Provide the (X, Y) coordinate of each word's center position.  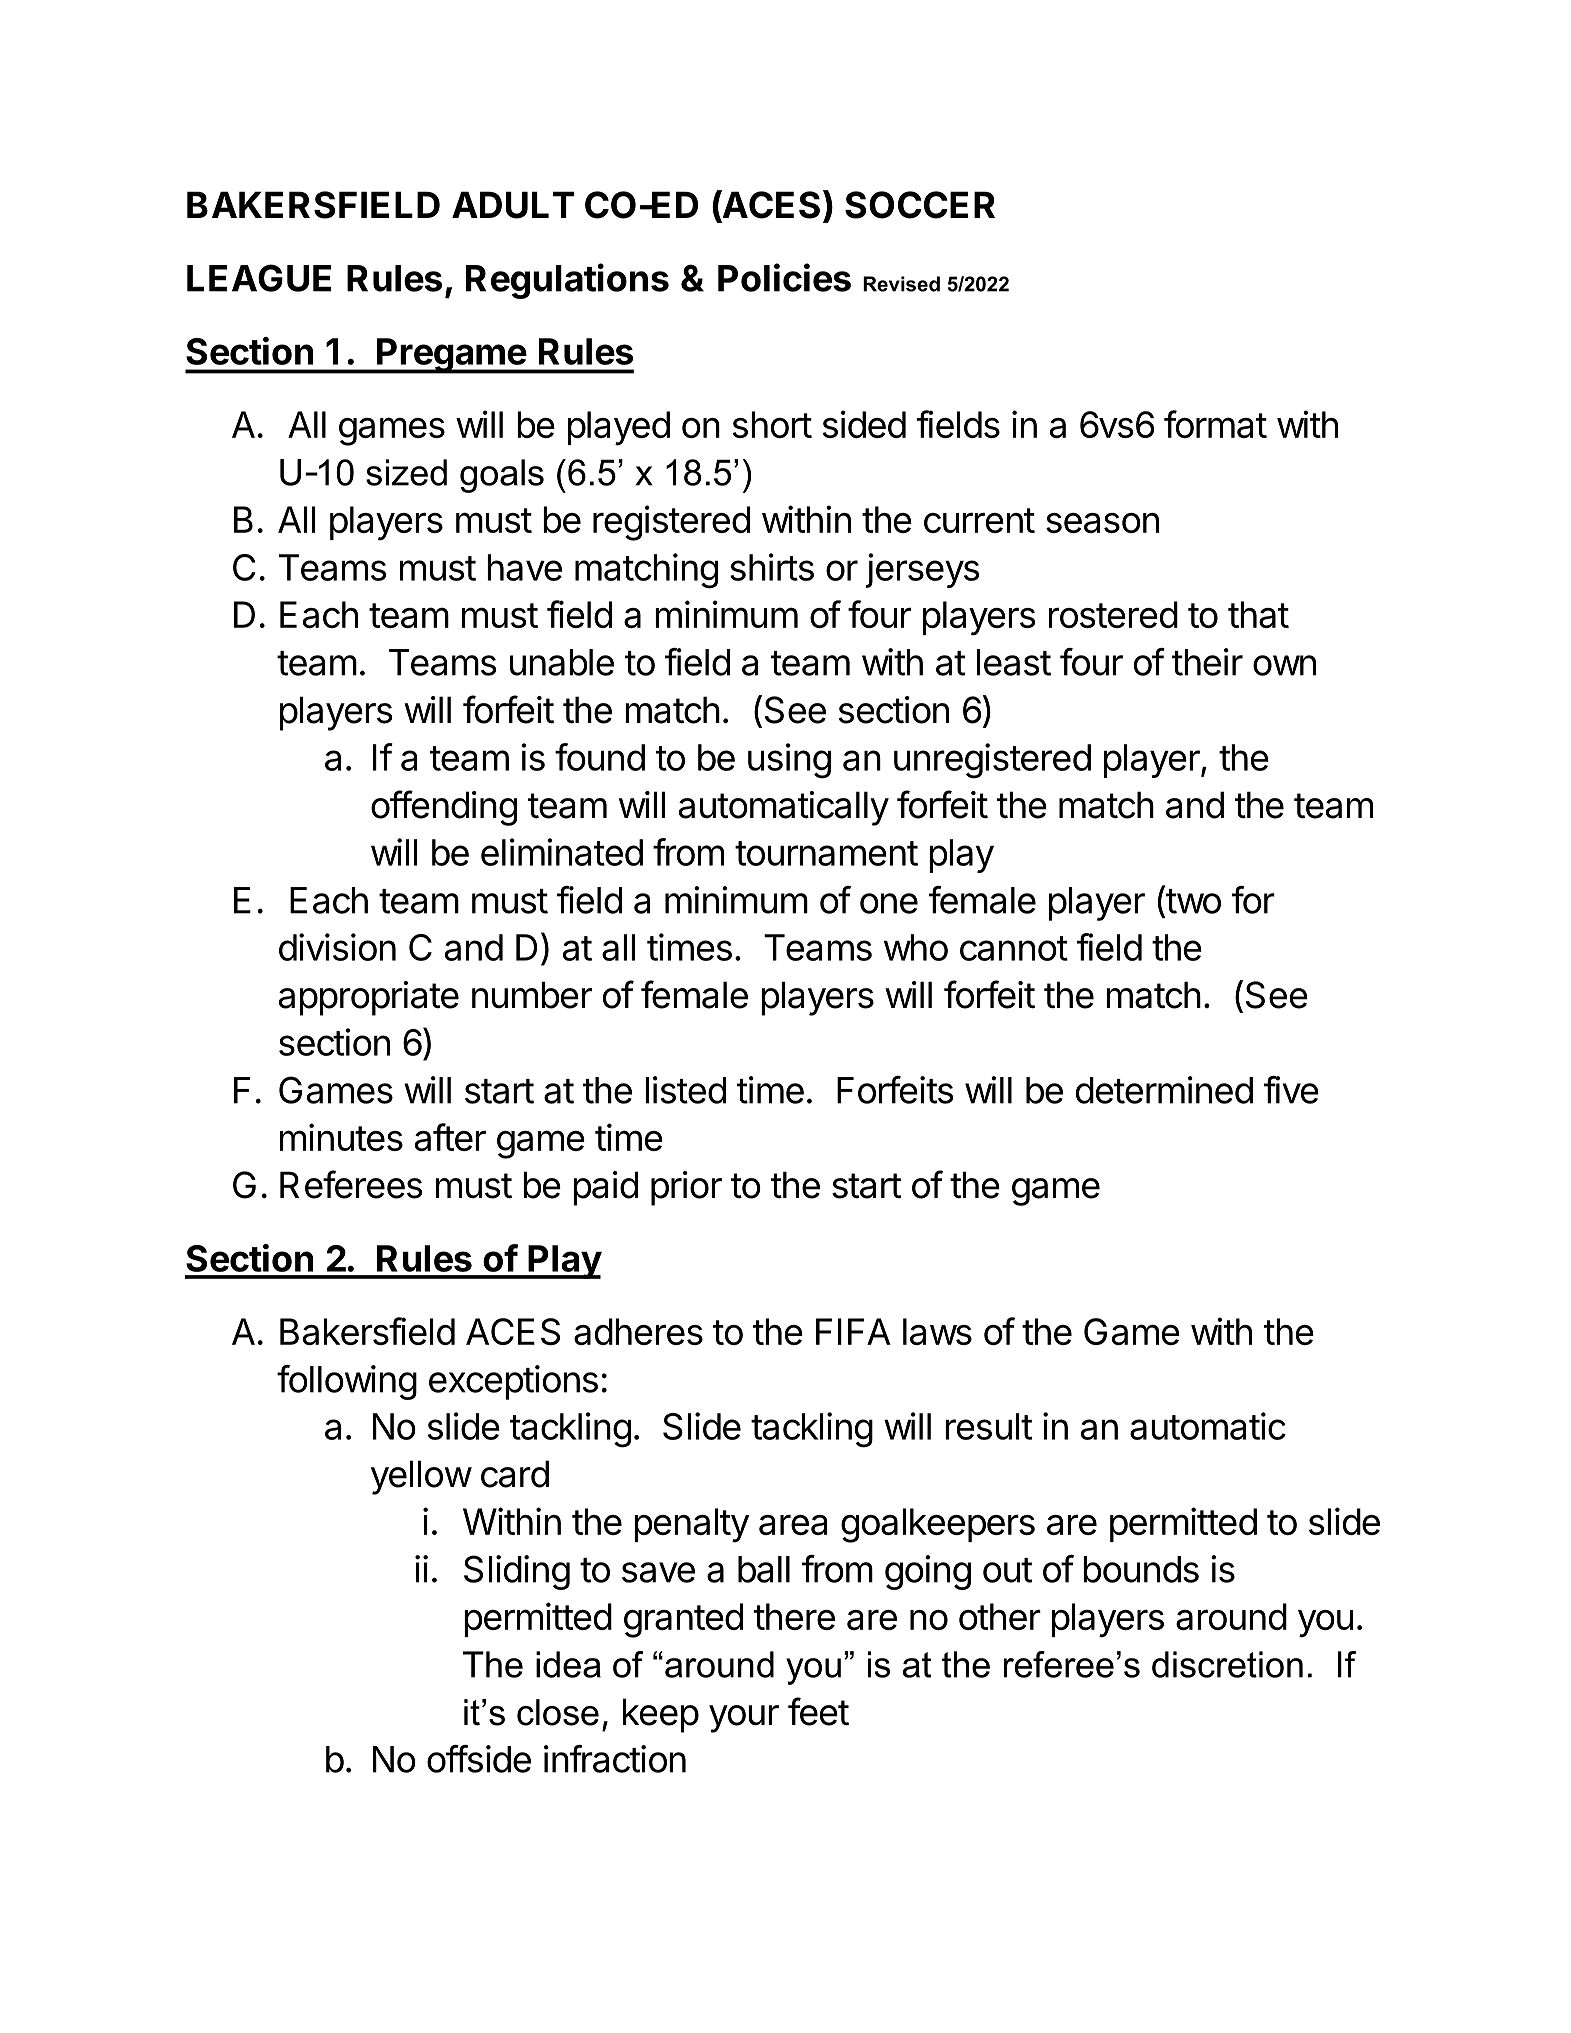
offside (479, 1759)
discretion (1227, 1664)
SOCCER (920, 205)
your (744, 1719)
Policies (784, 277)
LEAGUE (259, 278)
